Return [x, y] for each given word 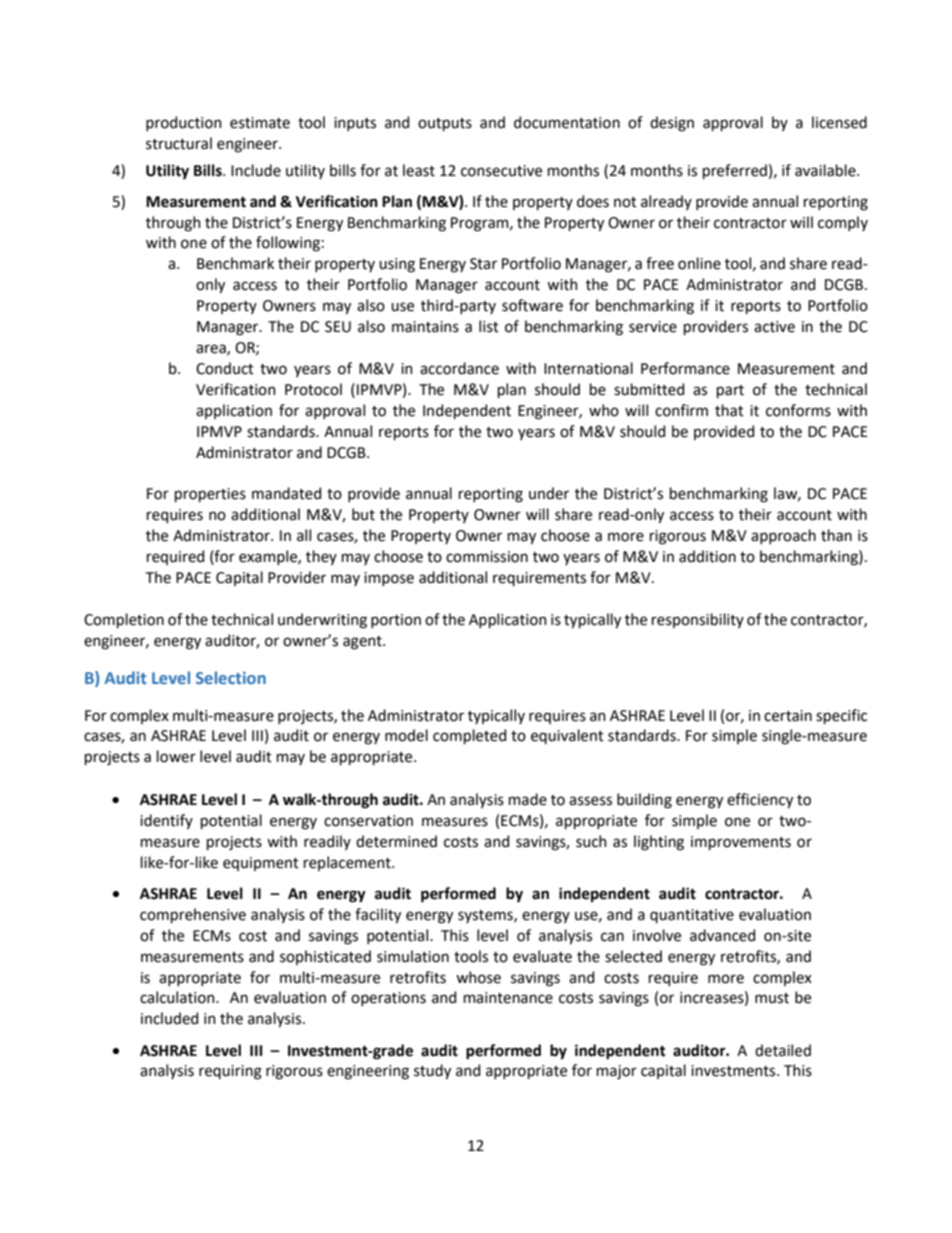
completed [469, 736]
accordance [459, 368]
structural [179, 143]
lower [176, 756]
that [729, 410]
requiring [230, 1072]
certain [788, 716]
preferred [735, 171]
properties [210, 495]
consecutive [501, 171]
